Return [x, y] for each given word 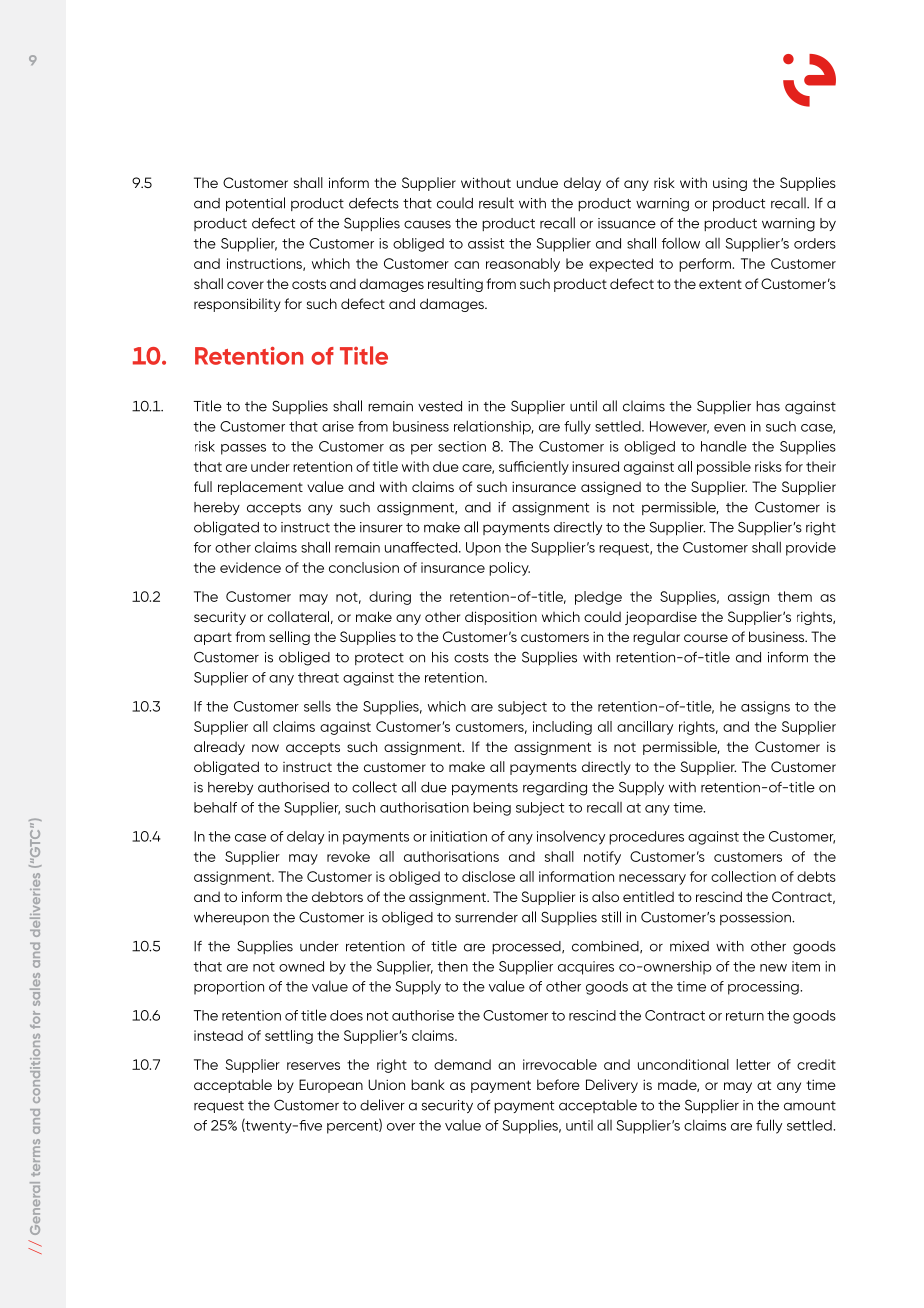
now [265, 748]
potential [255, 204]
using [730, 184]
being [492, 809]
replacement [260, 488]
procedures [646, 838]
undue [537, 182]
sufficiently [534, 468]
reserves [313, 1066]
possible [724, 468]
